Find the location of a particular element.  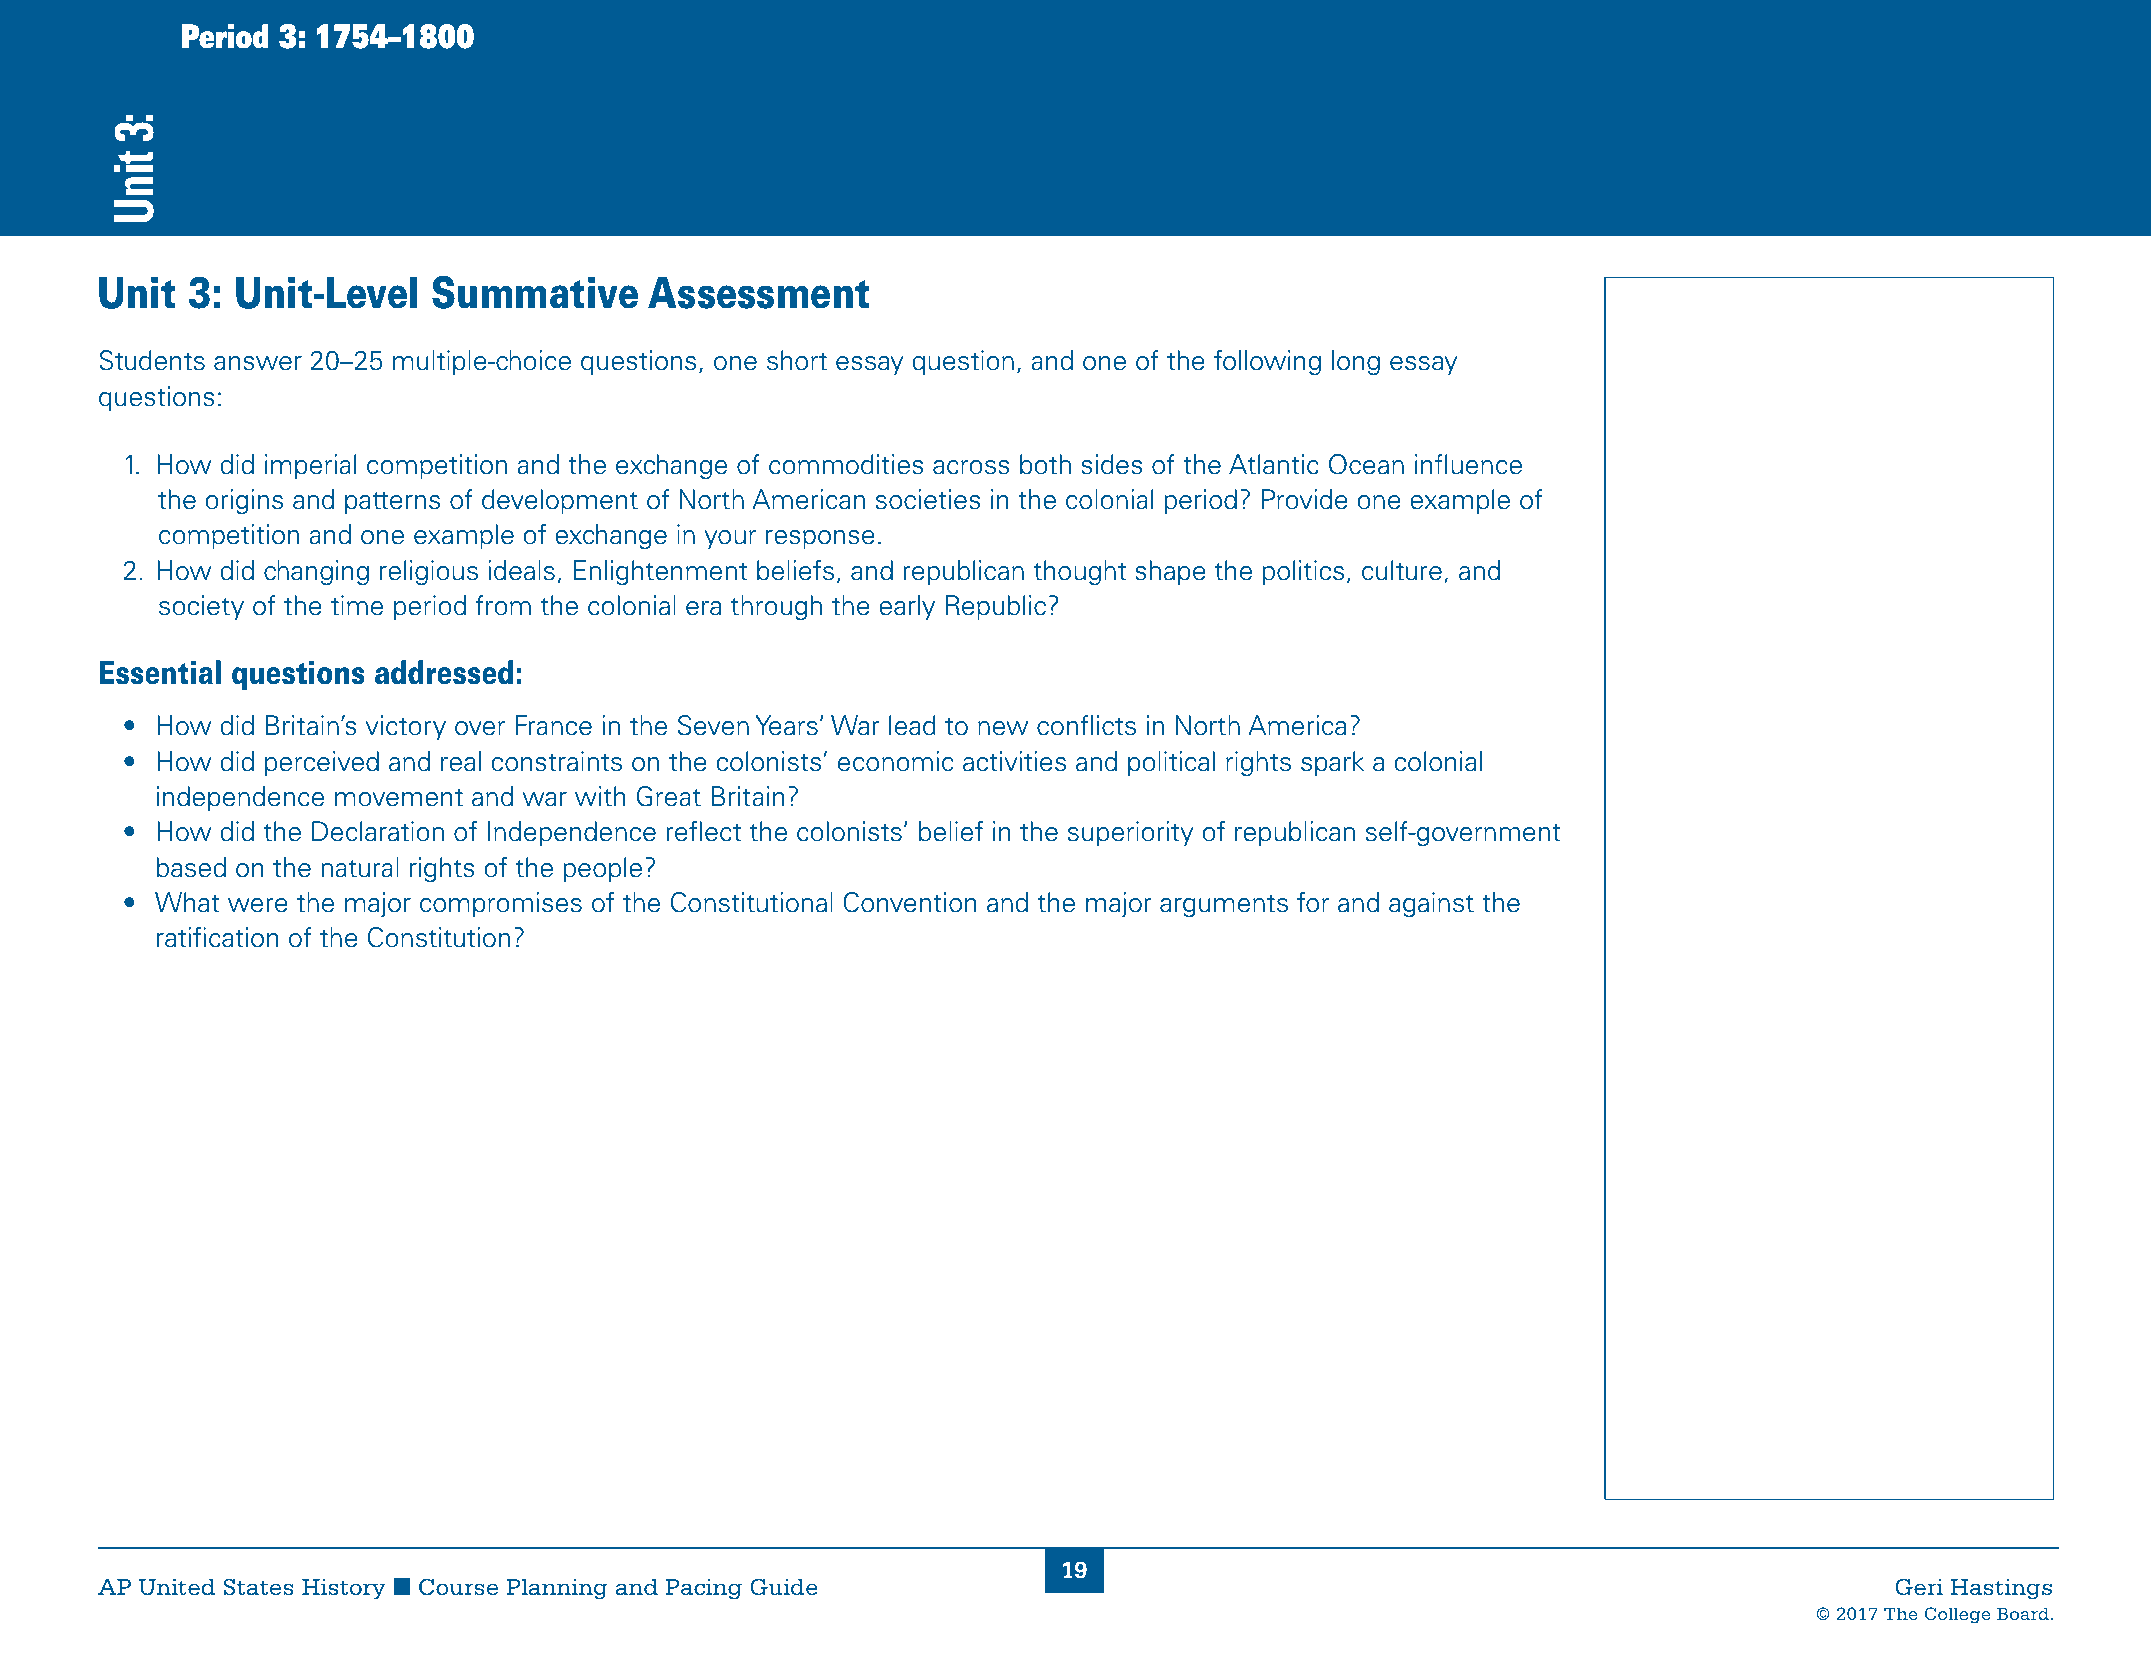

Course is located at coordinates (458, 1587).
